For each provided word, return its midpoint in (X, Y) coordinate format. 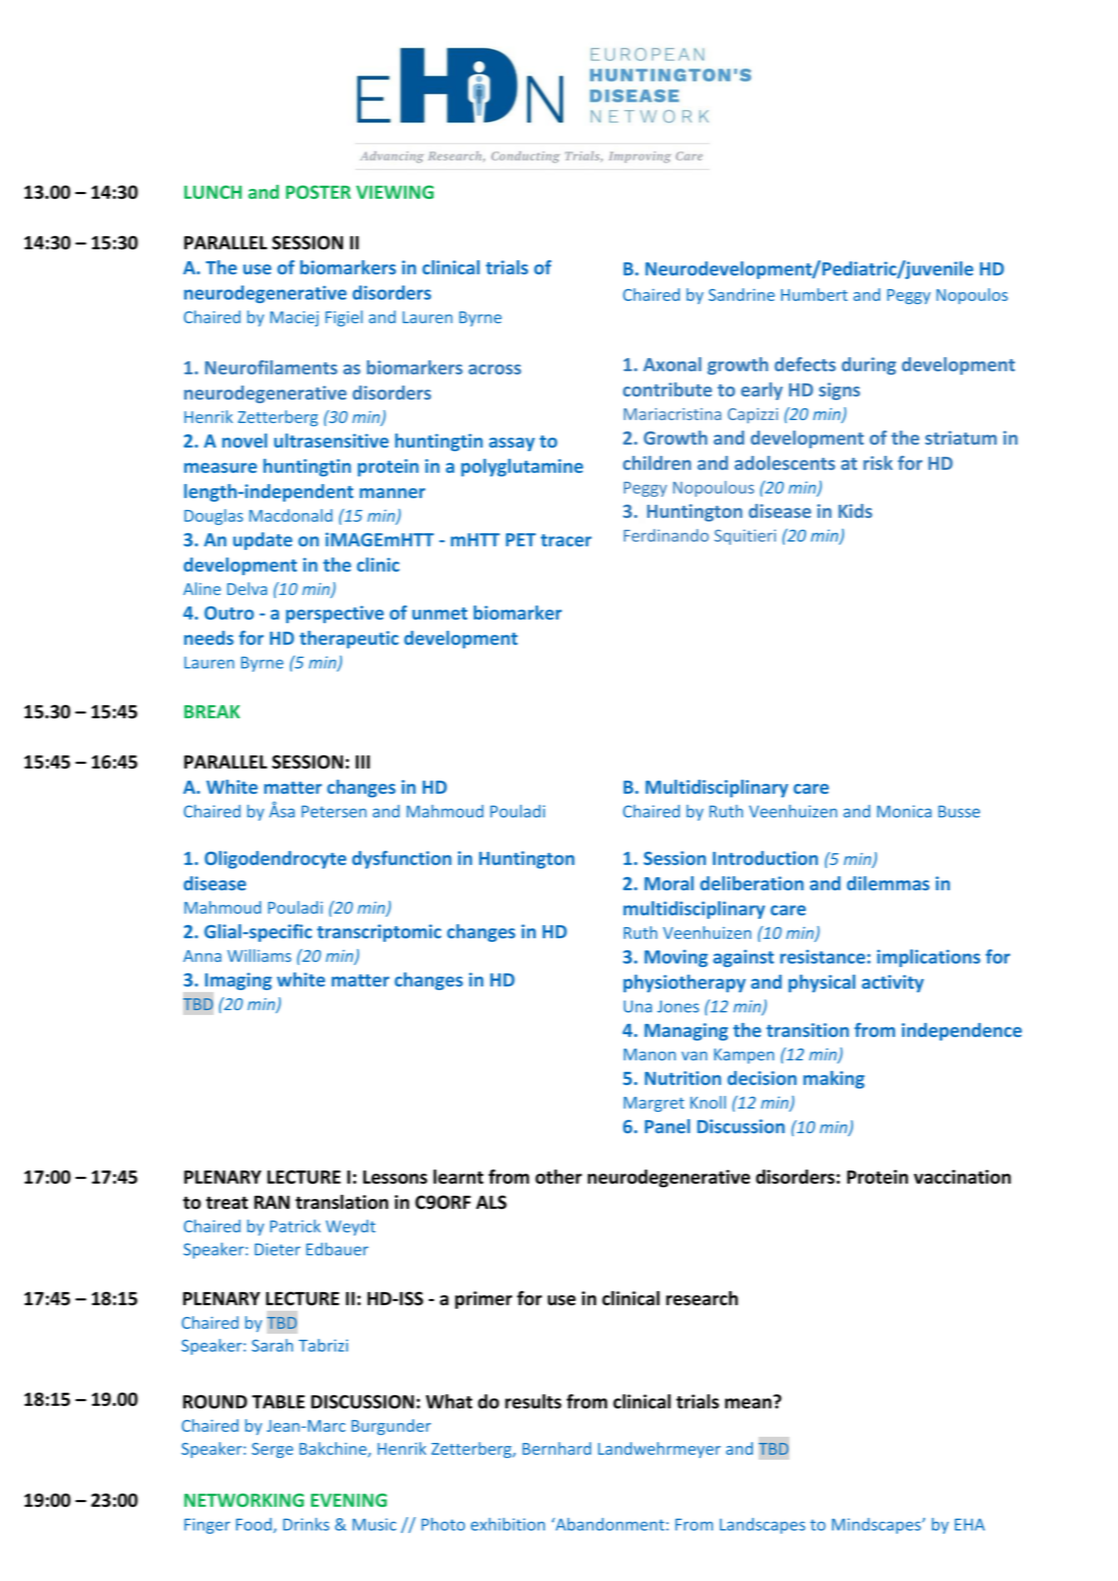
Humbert (814, 294)
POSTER (318, 192)
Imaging (238, 981)
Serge (272, 1450)
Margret (654, 1104)
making (834, 1080)
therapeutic (349, 640)
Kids (855, 511)
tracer (566, 540)
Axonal (672, 364)
